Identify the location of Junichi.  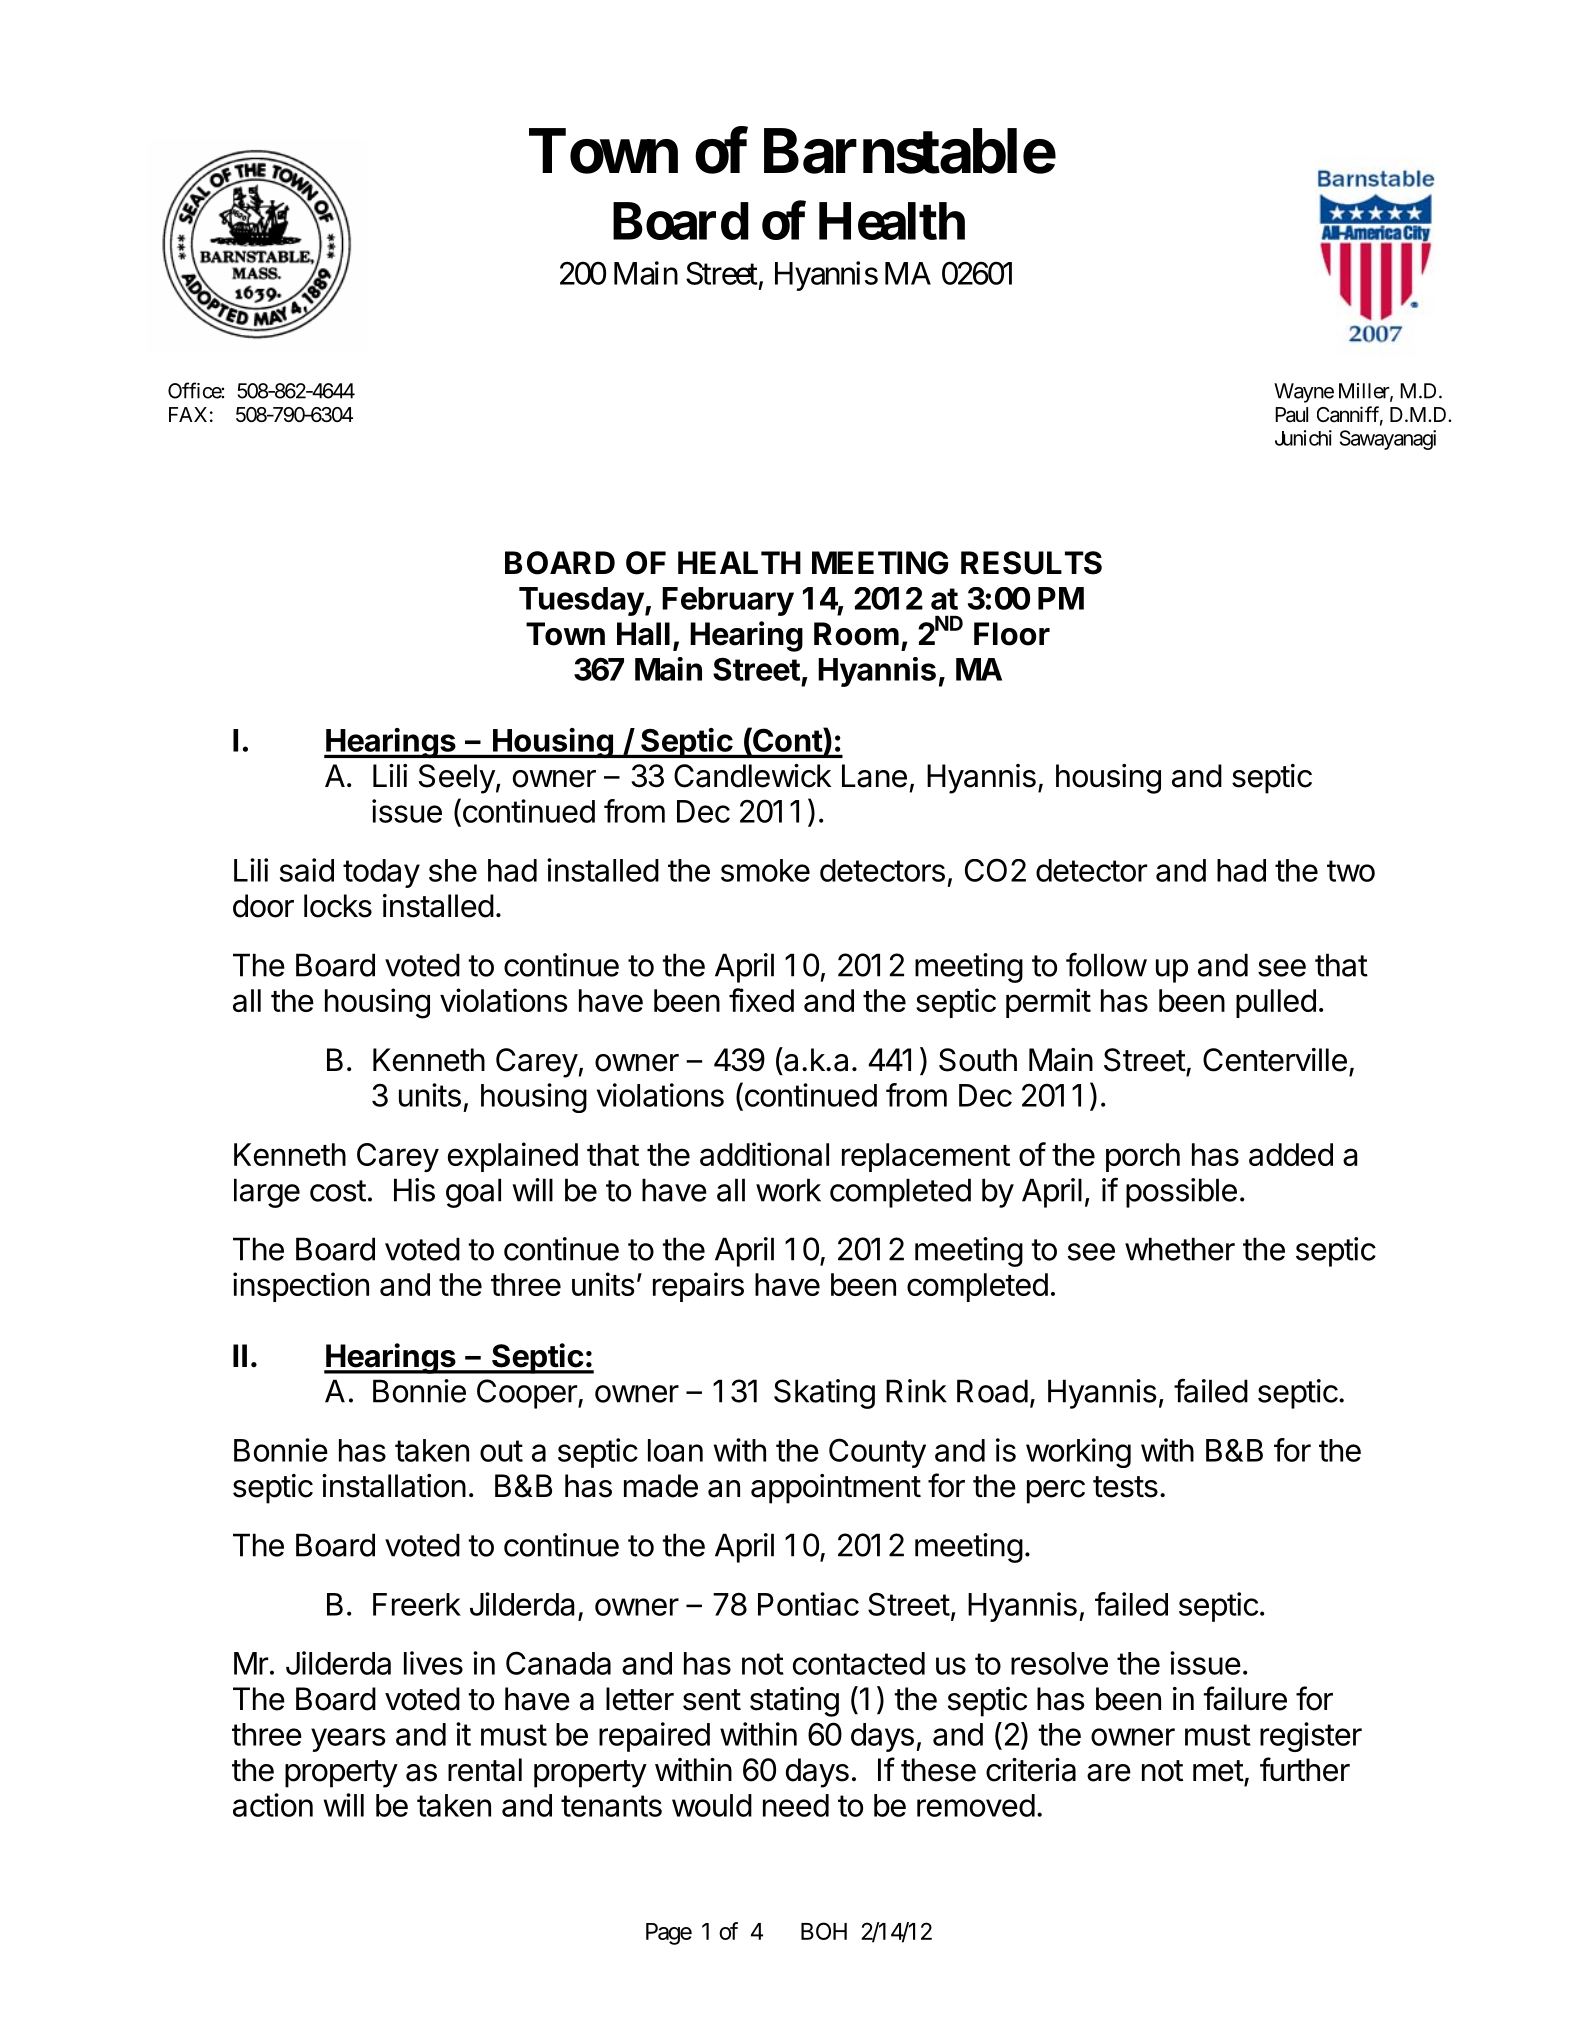
(1303, 438).
